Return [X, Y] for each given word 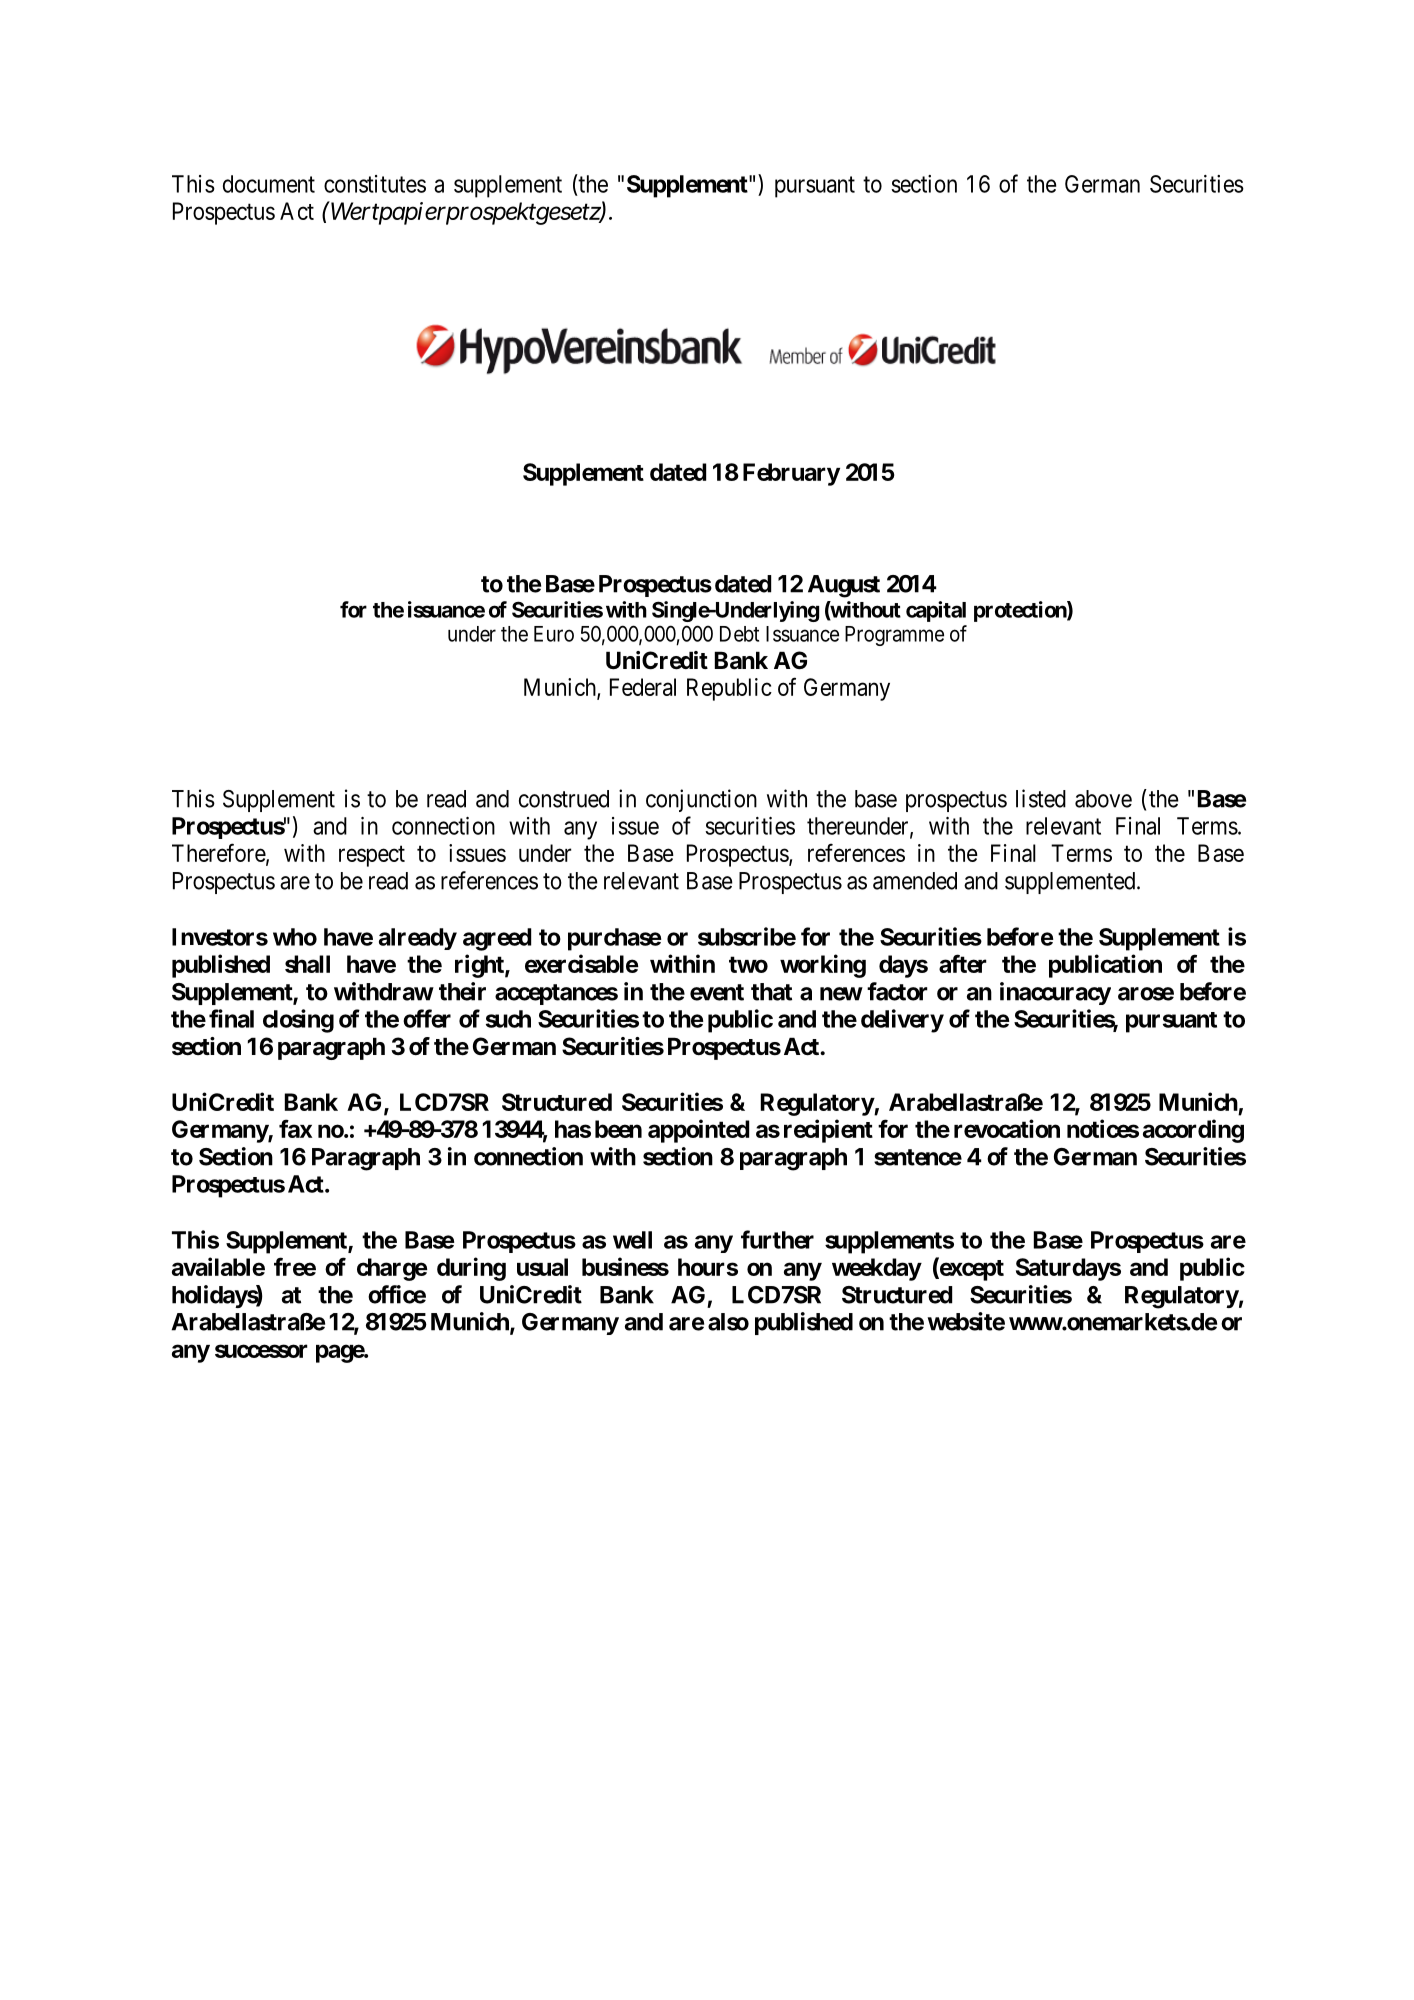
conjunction [701, 800]
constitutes [375, 184]
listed [1041, 798]
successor [261, 1351]
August [844, 586]
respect [372, 856]
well [632, 1240]
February [791, 474]
